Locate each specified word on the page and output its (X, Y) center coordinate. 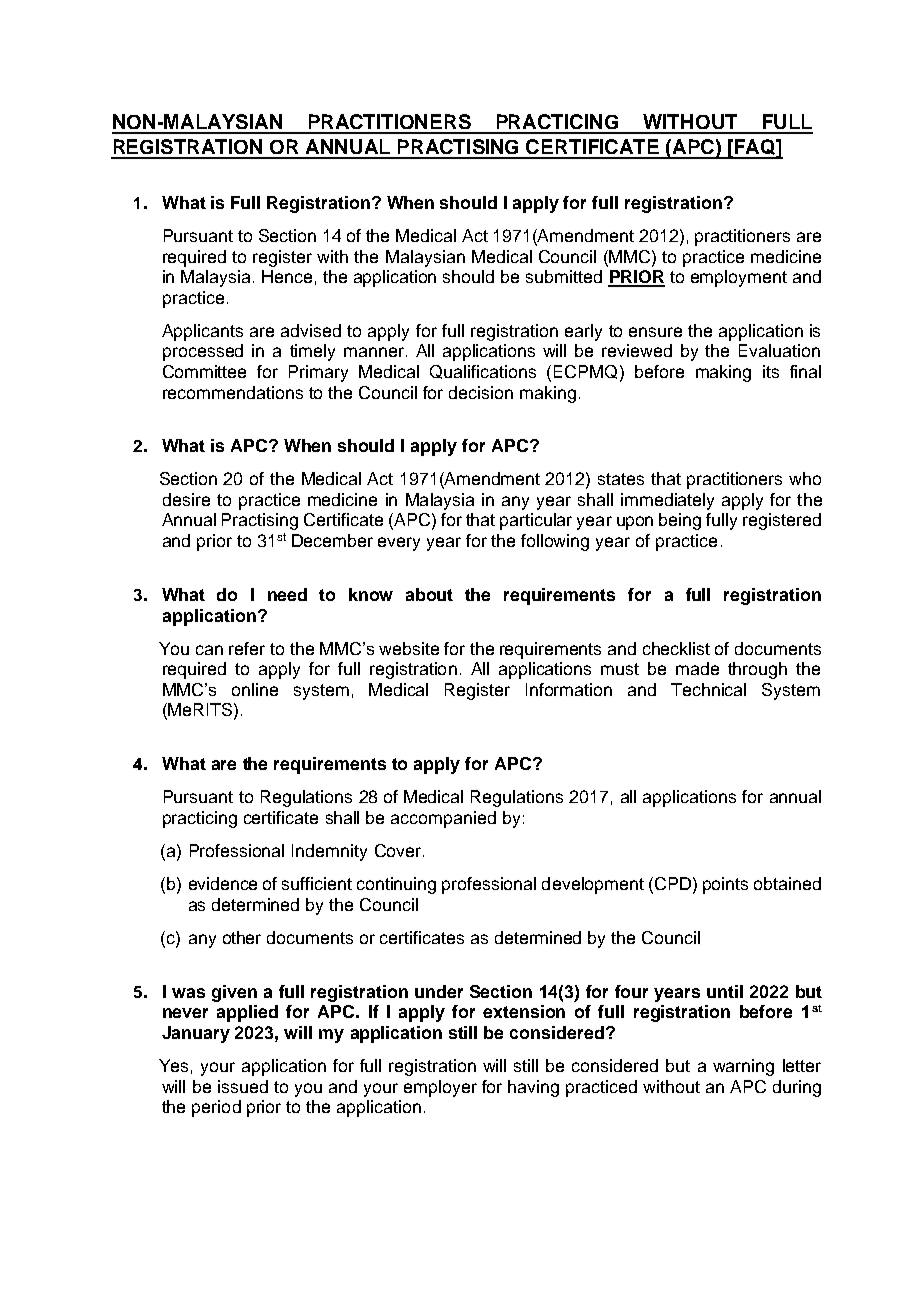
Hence (287, 276)
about (429, 594)
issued (243, 1086)
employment (739, 278)
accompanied (443, 819)
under (439, 991)
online (255, 689)
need (287, 594)
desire (186, 499)
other (242, 937)
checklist (676, 648)
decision (481, 392)
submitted (564, 276)
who (805, 478)
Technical (708, 689)
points (725, 885)
